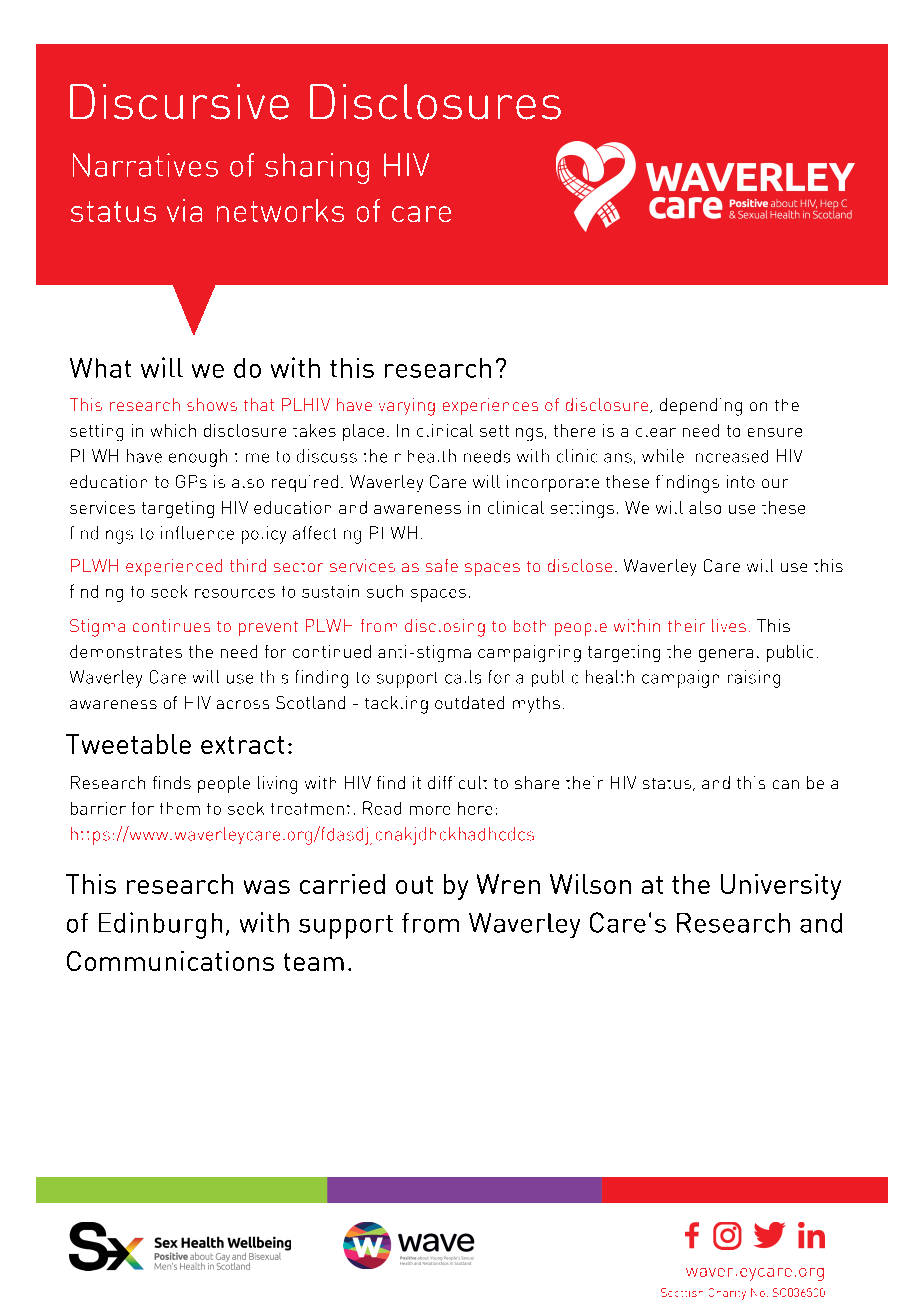 The height and width of the screenshot is (1308, 924). Describe the element at coordinates (727, 1294) in the screenshot. I see `Charity` at that location.
